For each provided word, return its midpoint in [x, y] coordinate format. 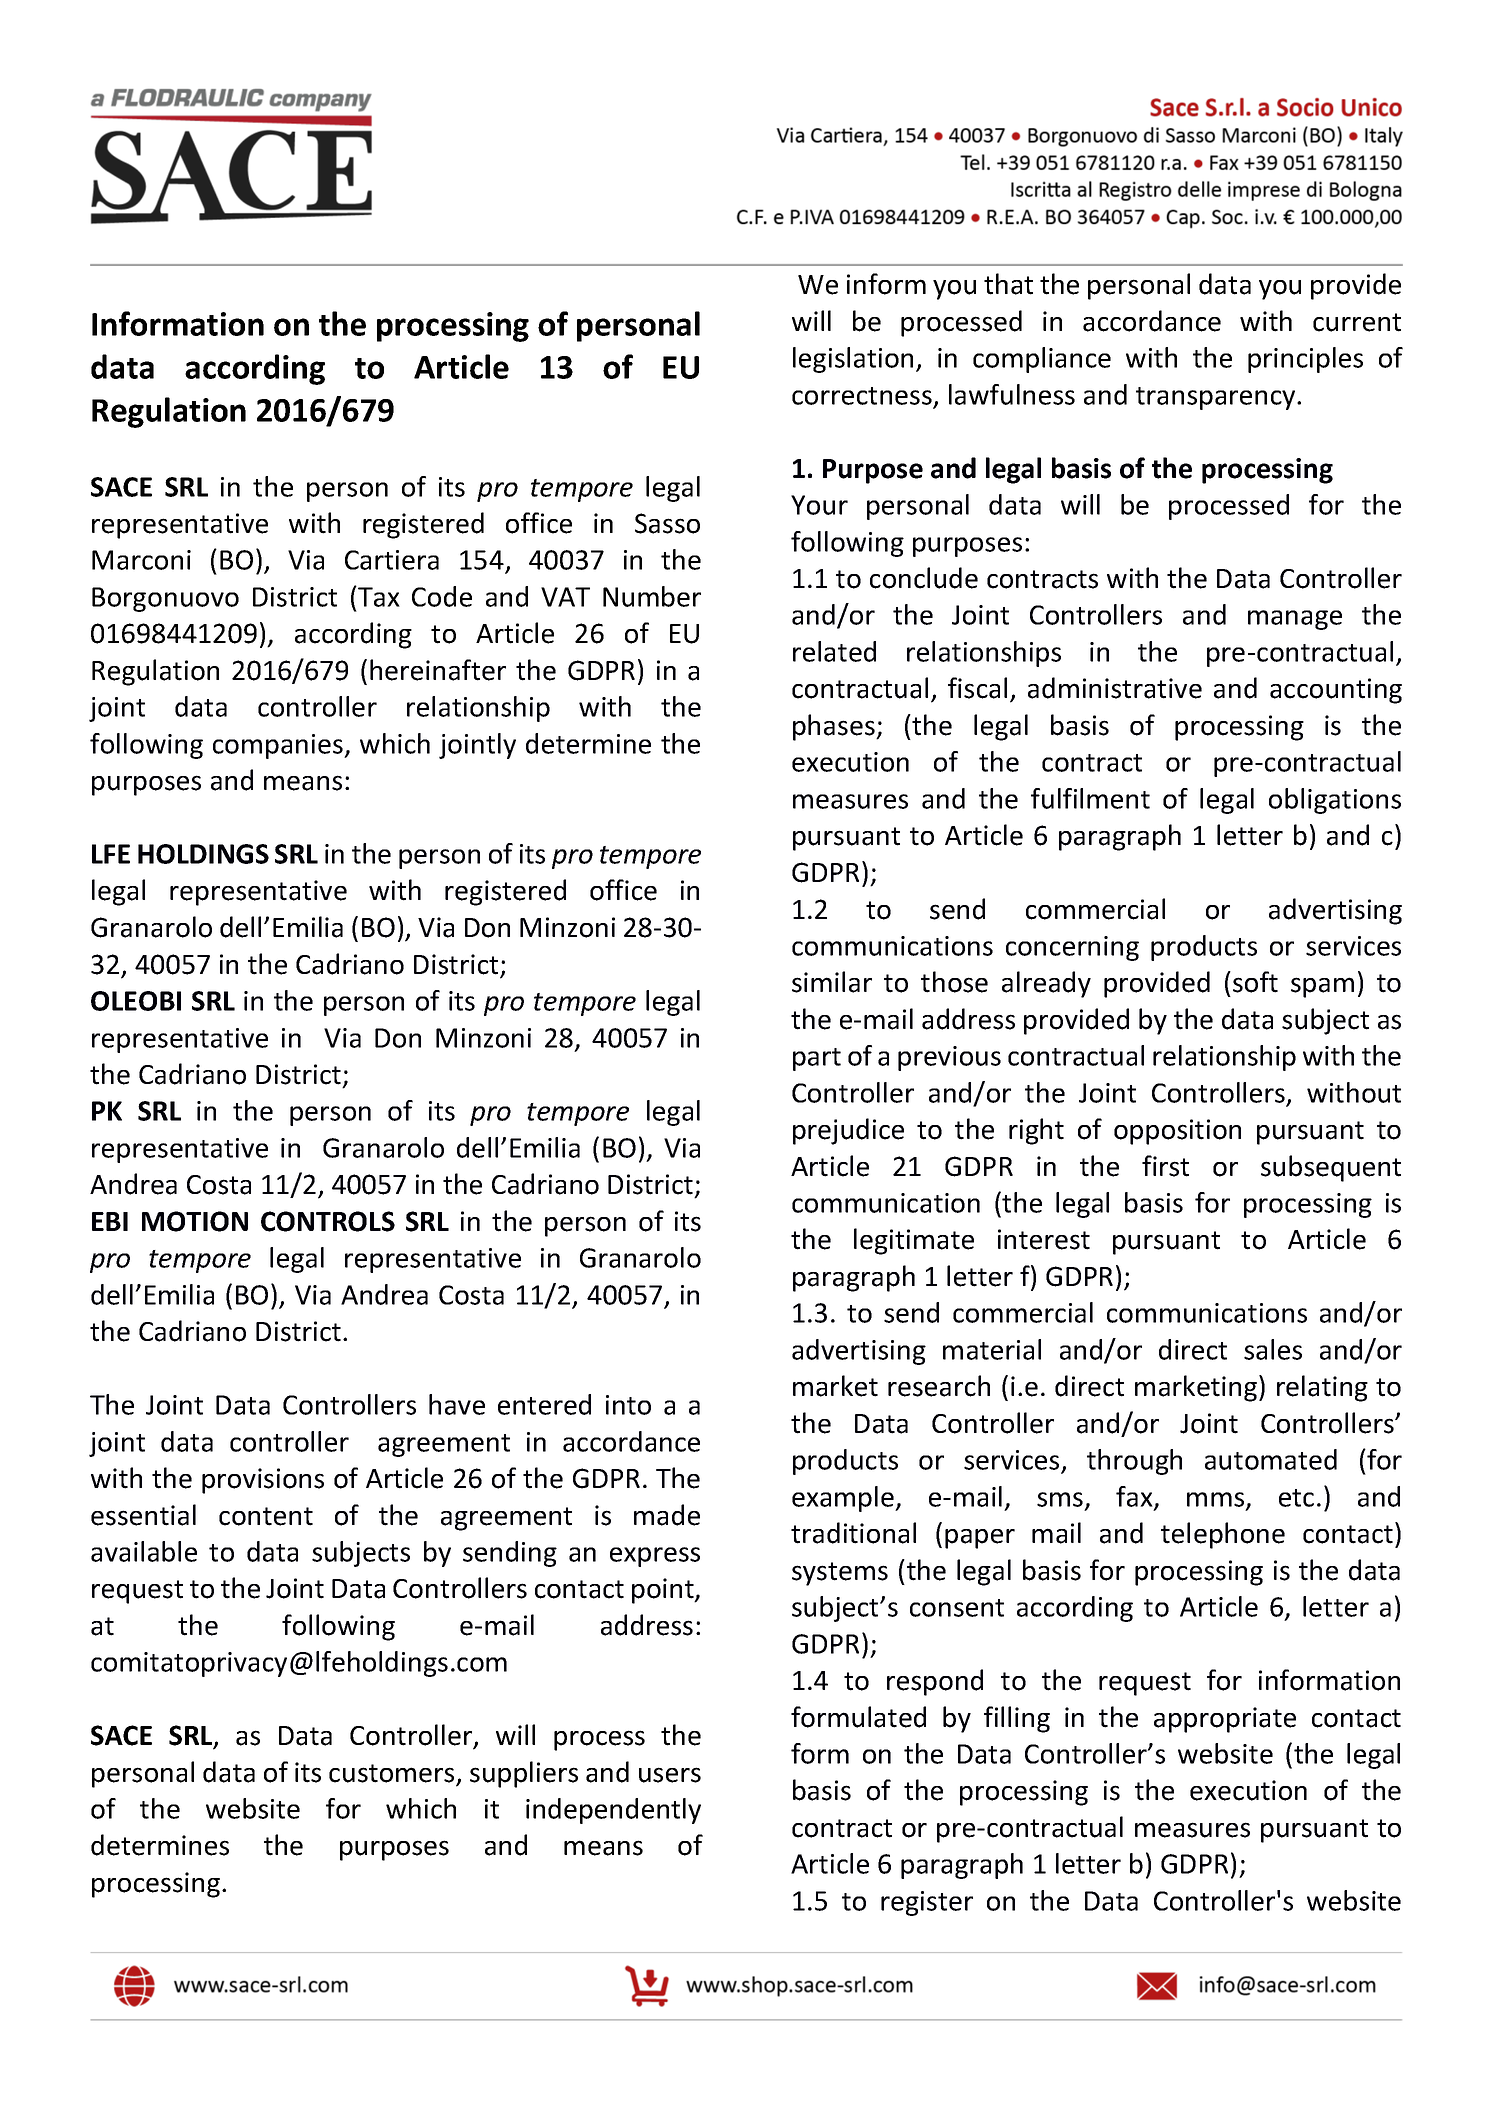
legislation [853, 360]
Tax [378, 596]
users [670, 1775]
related [834, 651]
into [628, 1405]
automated [1271, 1459]
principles [1305, 360]
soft [1255, 982]
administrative [1115, 688]
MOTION [195, 1221]
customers [393, 1774]
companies [279, 746]
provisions [263, 1481]
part [817, 1059]
